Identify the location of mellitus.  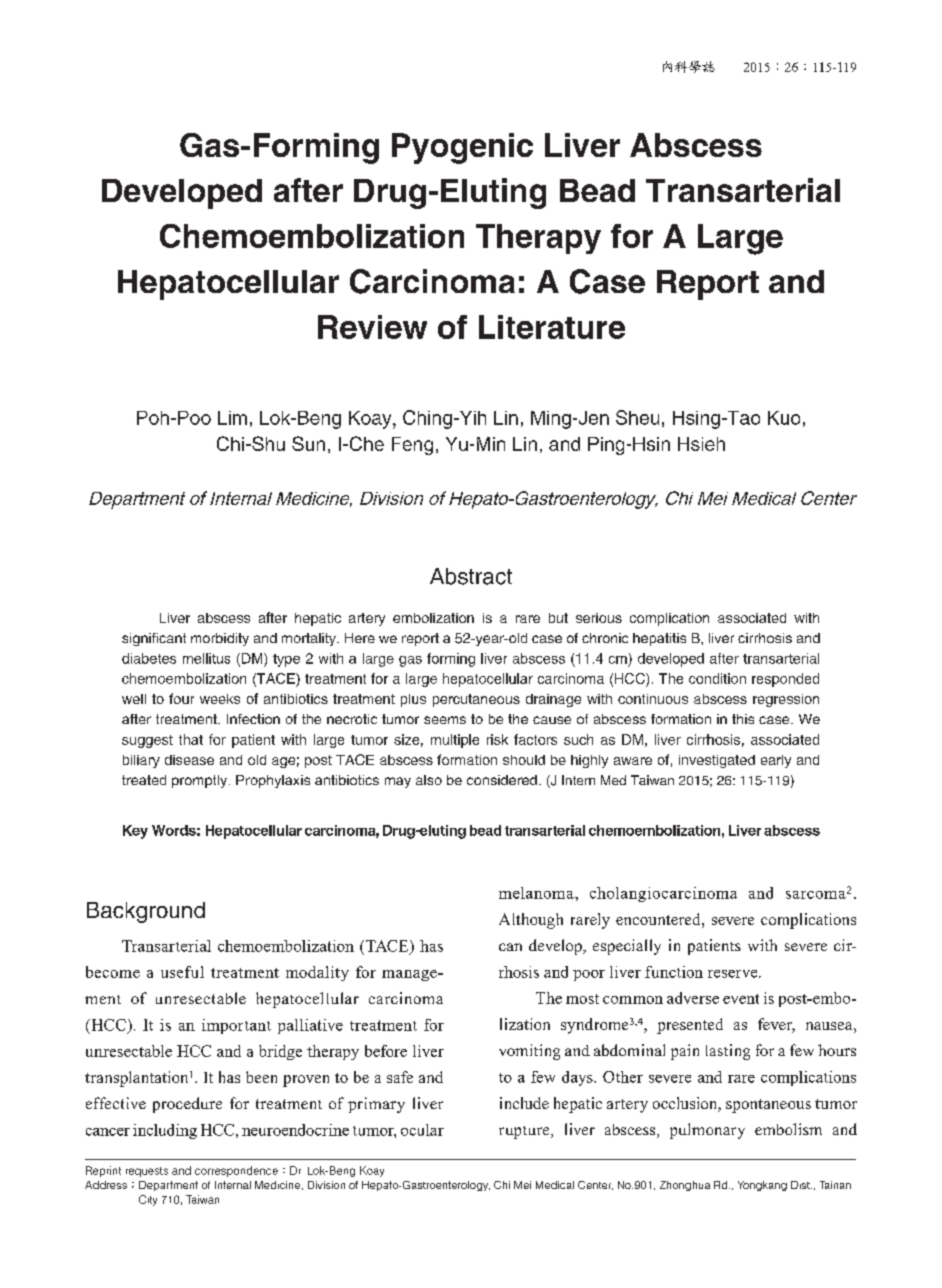
(206, 658).
